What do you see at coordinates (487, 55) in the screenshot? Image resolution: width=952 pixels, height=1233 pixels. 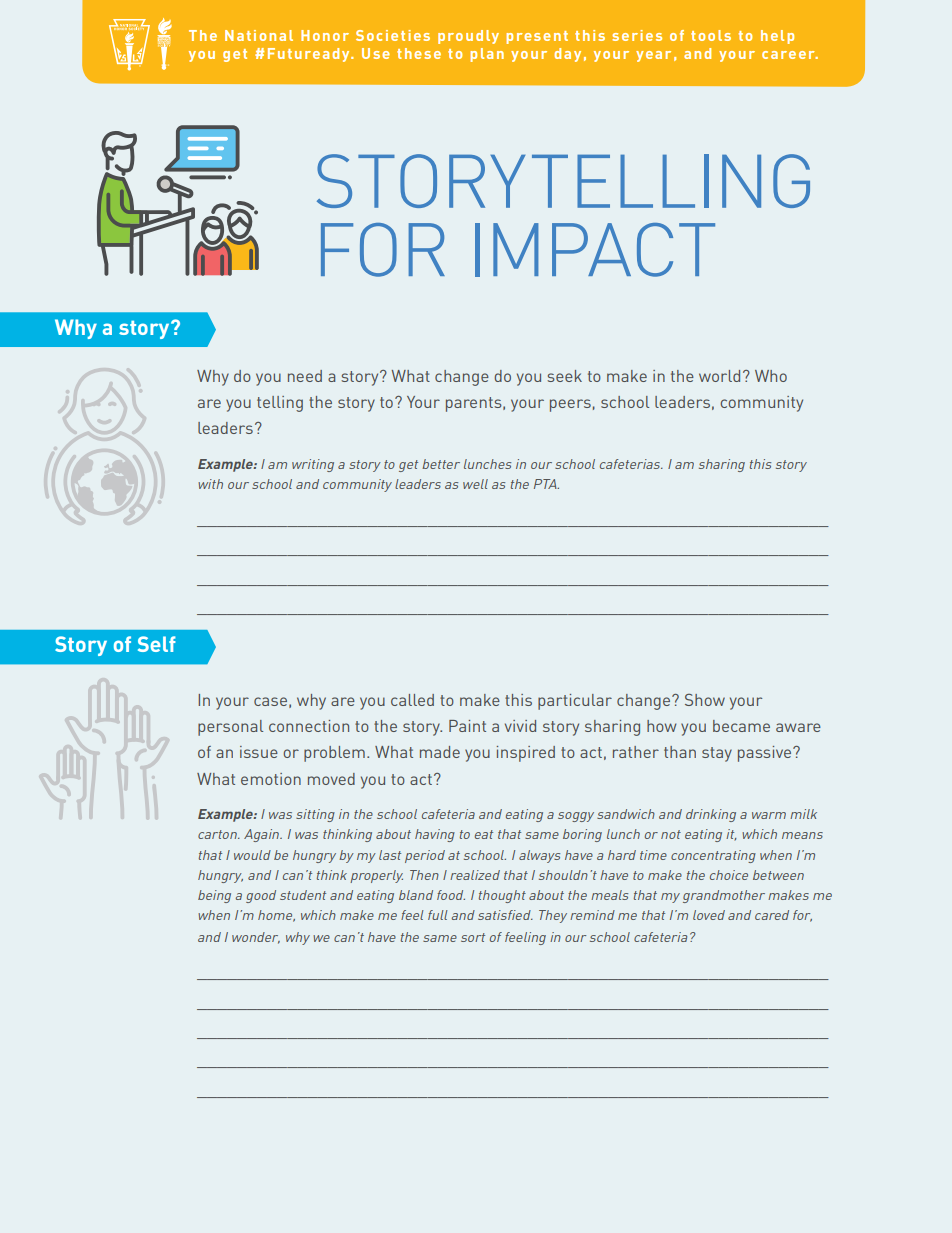 I see `plan` at bounding box center [487, 55].
